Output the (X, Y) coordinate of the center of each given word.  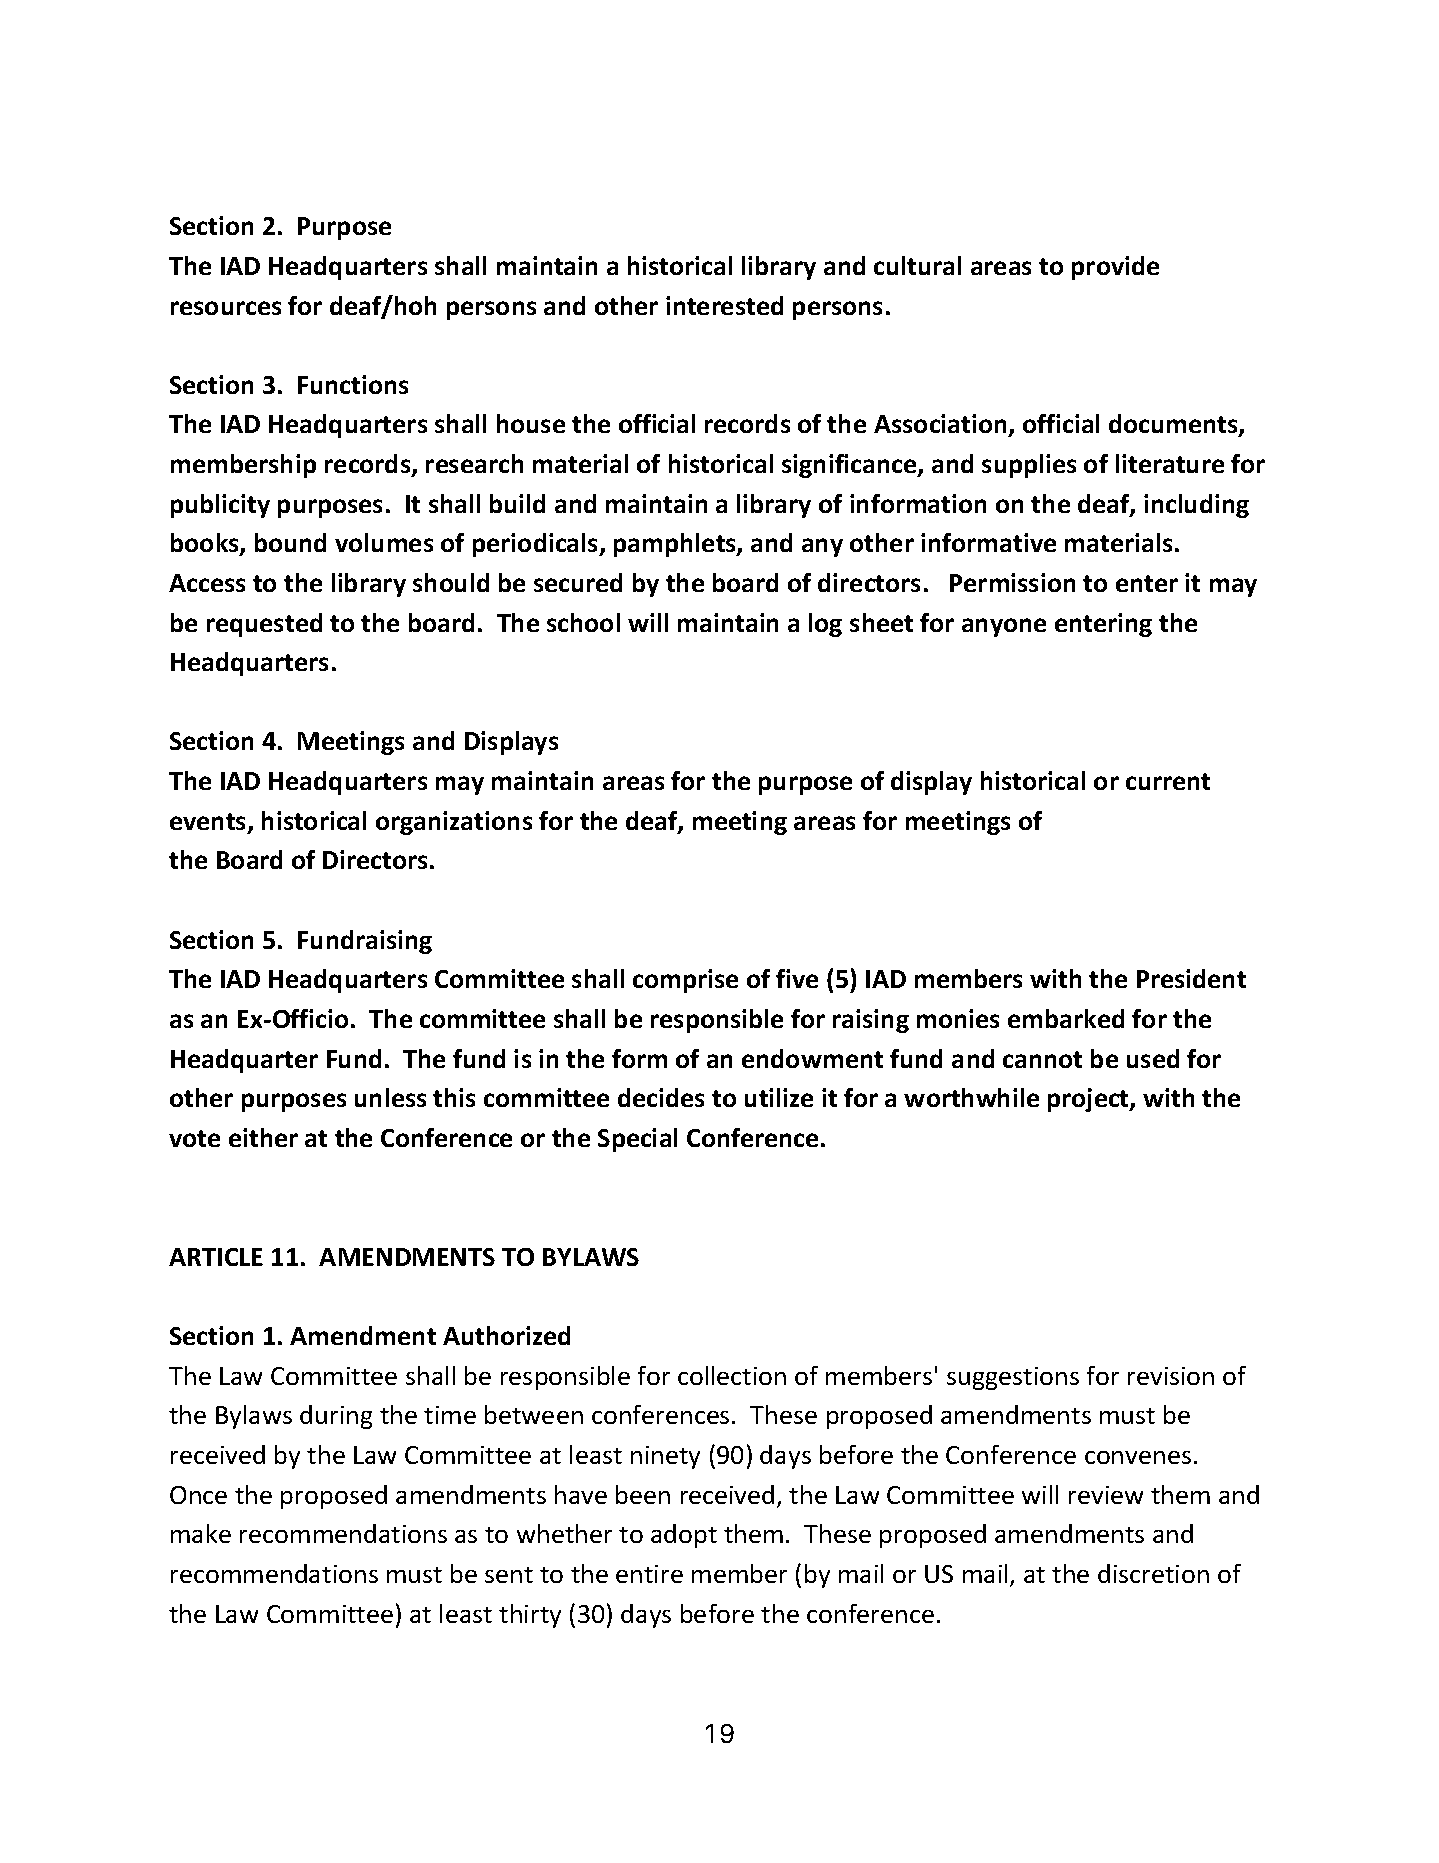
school (583, 622)
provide (1115, 268)
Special (637, 1140)
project (1089, 1100)
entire (649, 1574)
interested (724, 305)
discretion (1153, 1573)
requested (264, 625)
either (263, 1137)
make (201, 1533)
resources (226, 308)
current (1168, 781)
